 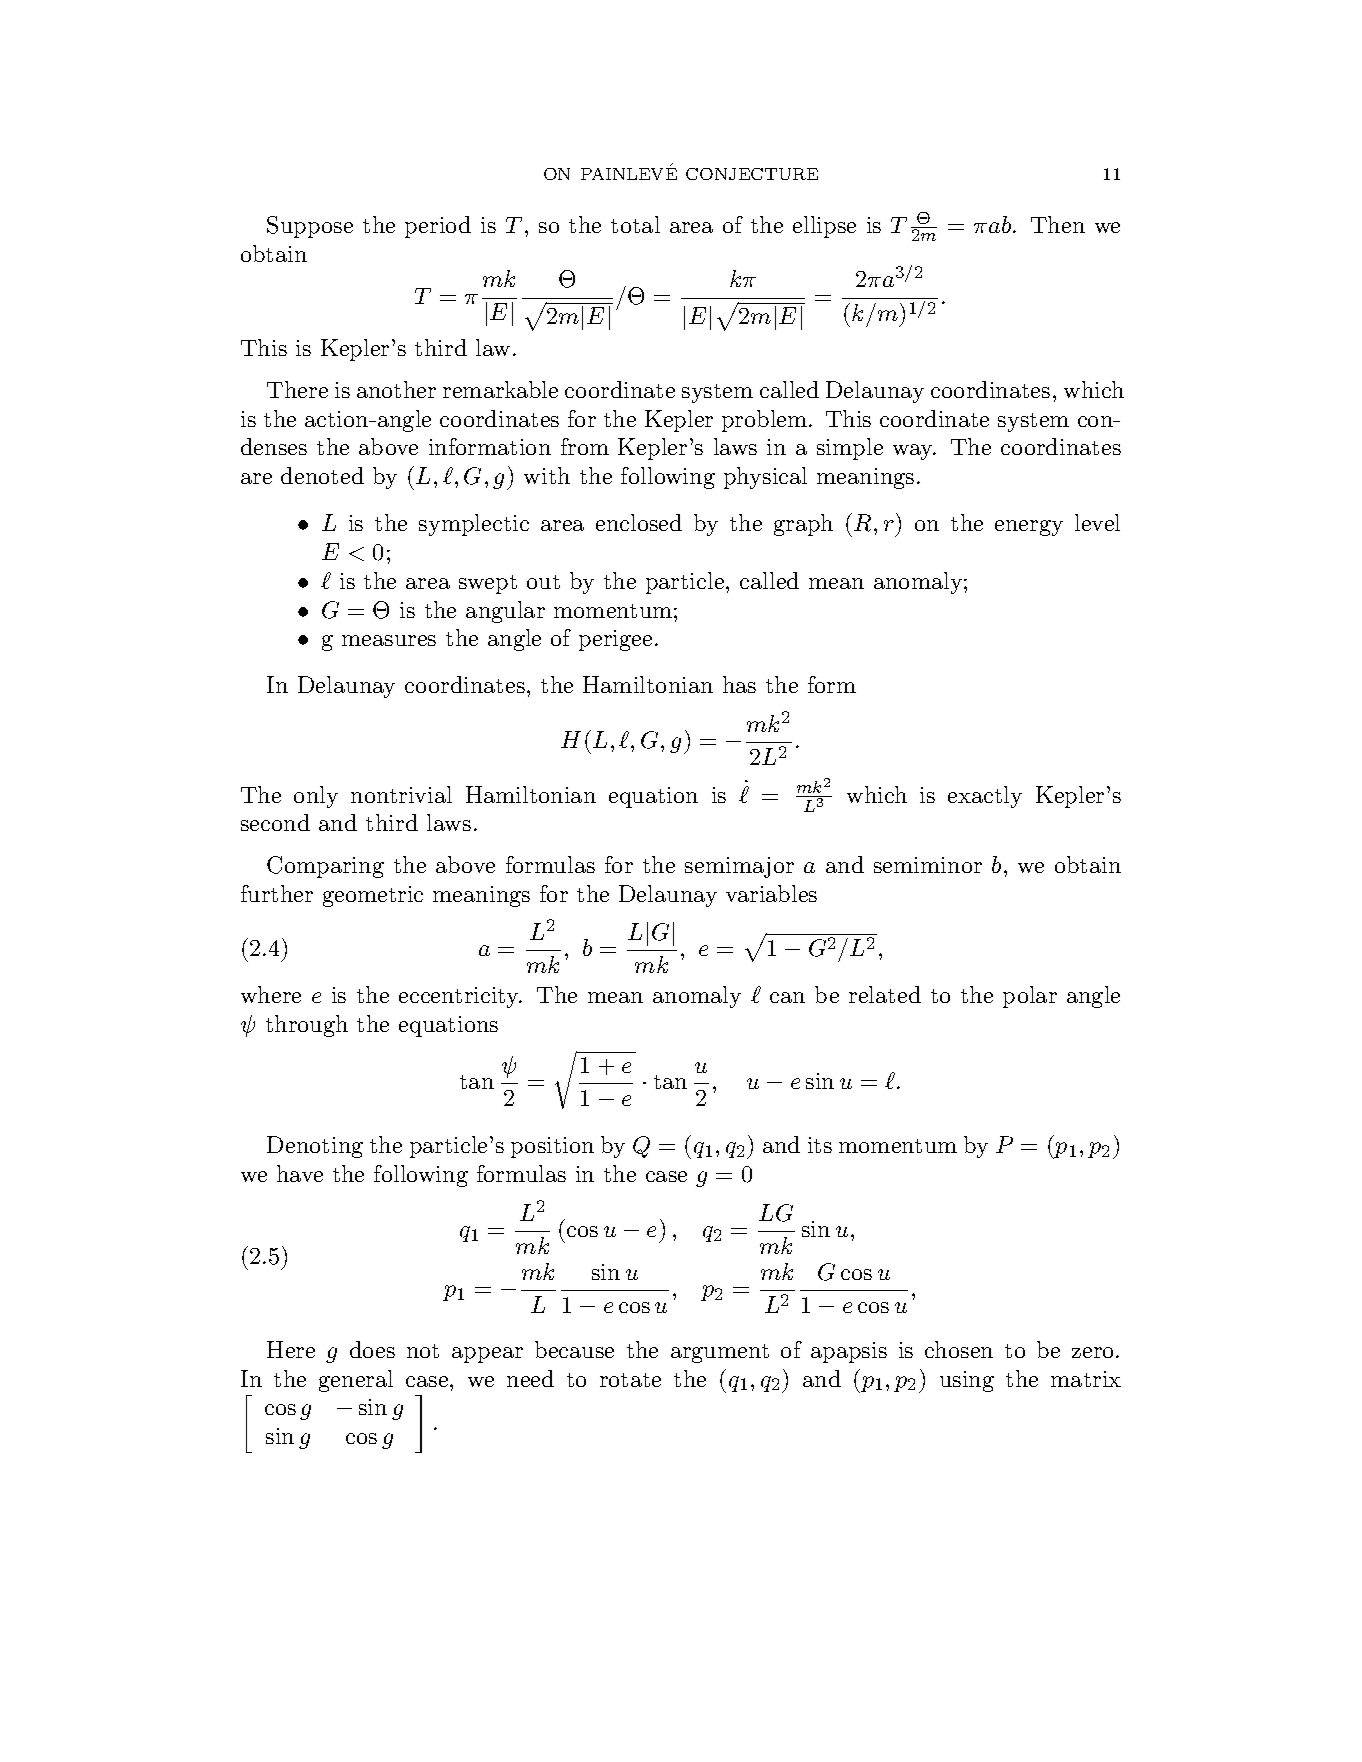 I want to click on has, so click(x=739, y=684).
